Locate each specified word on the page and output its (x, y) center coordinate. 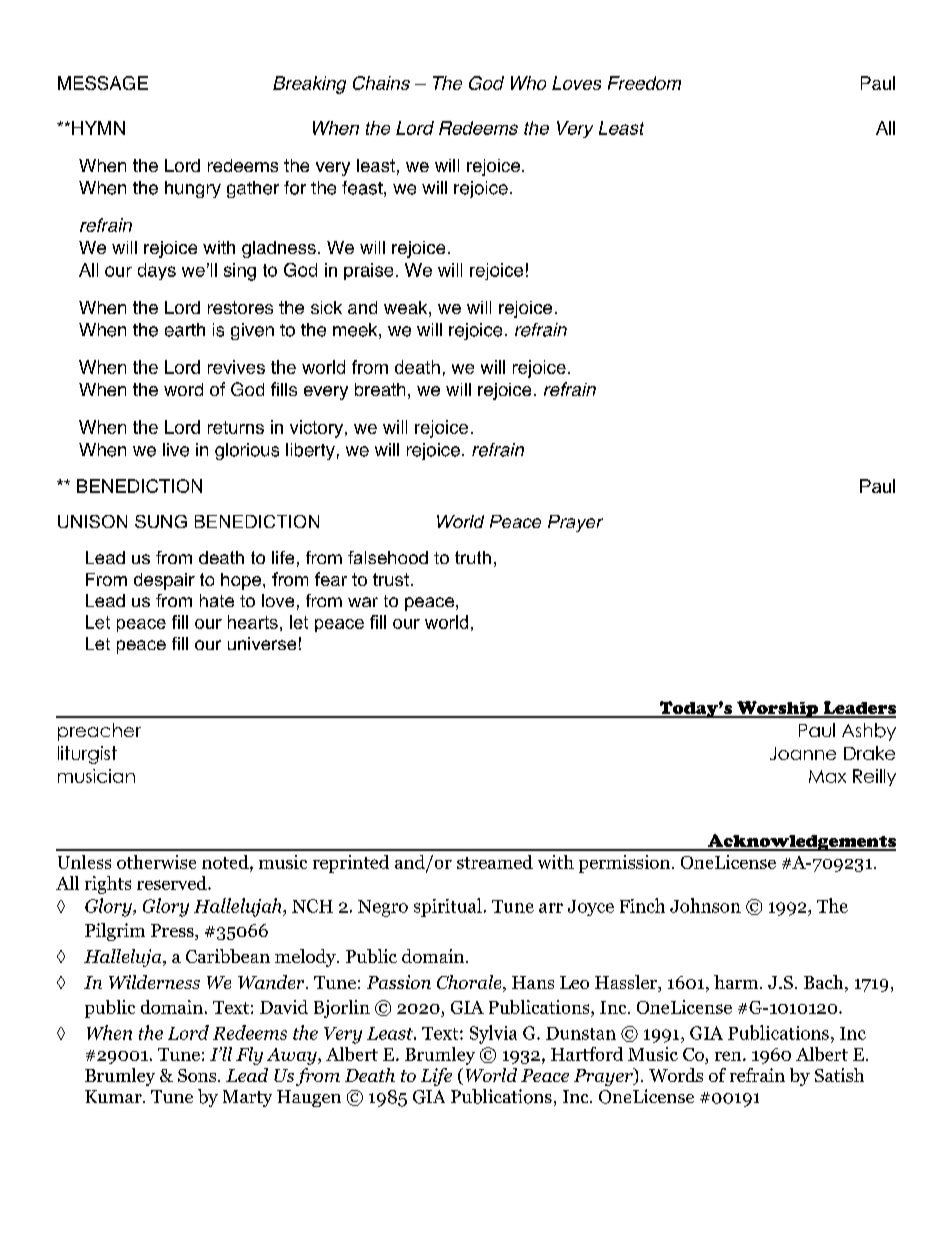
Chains (381, 83)
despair (164, 581)
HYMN (98, 128)
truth (473, 557)
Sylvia (493, 1034)
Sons (198, 1075)
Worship (778, 709)
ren (729, 1056)
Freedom (644, 83)
